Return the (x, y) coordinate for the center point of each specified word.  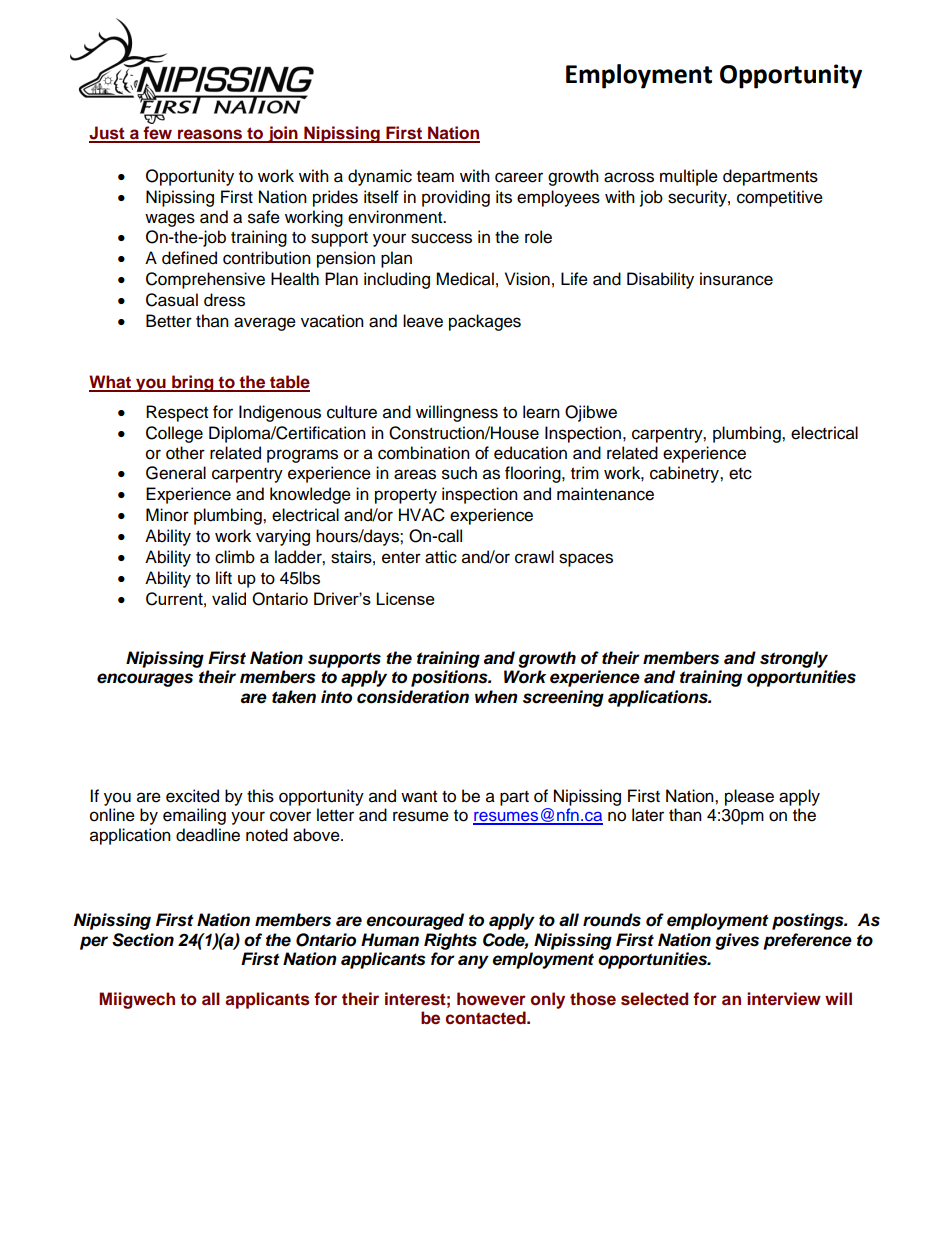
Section (143, 940)
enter (401, 558)
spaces (586, 560)
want (419, 797)
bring (193, 383)
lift (224, 577)
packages (485, 322)
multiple (689, 177)
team (435, 177)
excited (192, 796)
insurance (736, 279)
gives (737, 941)
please (749, 797)
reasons (210, 135)
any (473, 962)
